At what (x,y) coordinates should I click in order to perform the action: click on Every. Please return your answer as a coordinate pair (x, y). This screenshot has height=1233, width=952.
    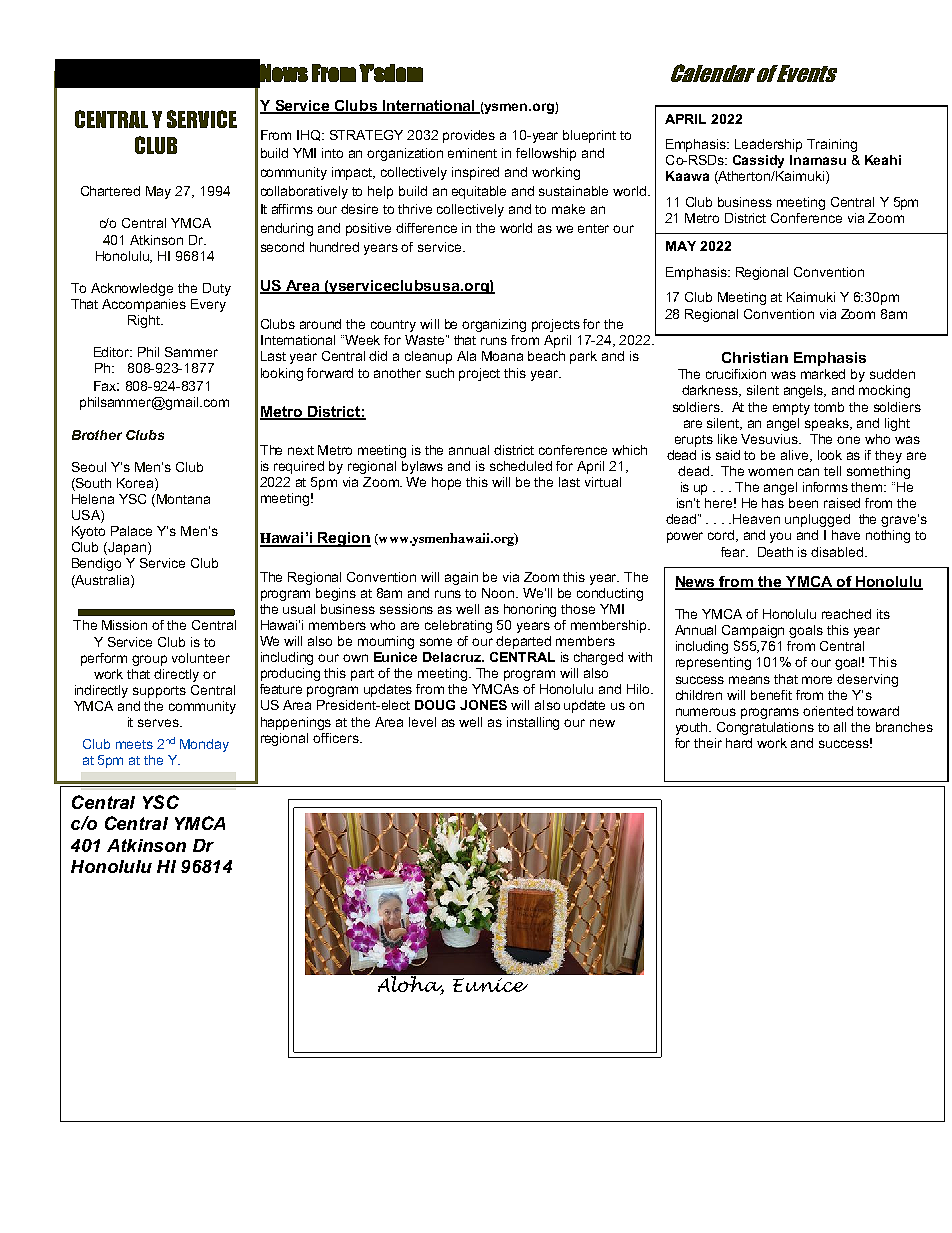
    Looking at the image, I should click on (208, 305).
